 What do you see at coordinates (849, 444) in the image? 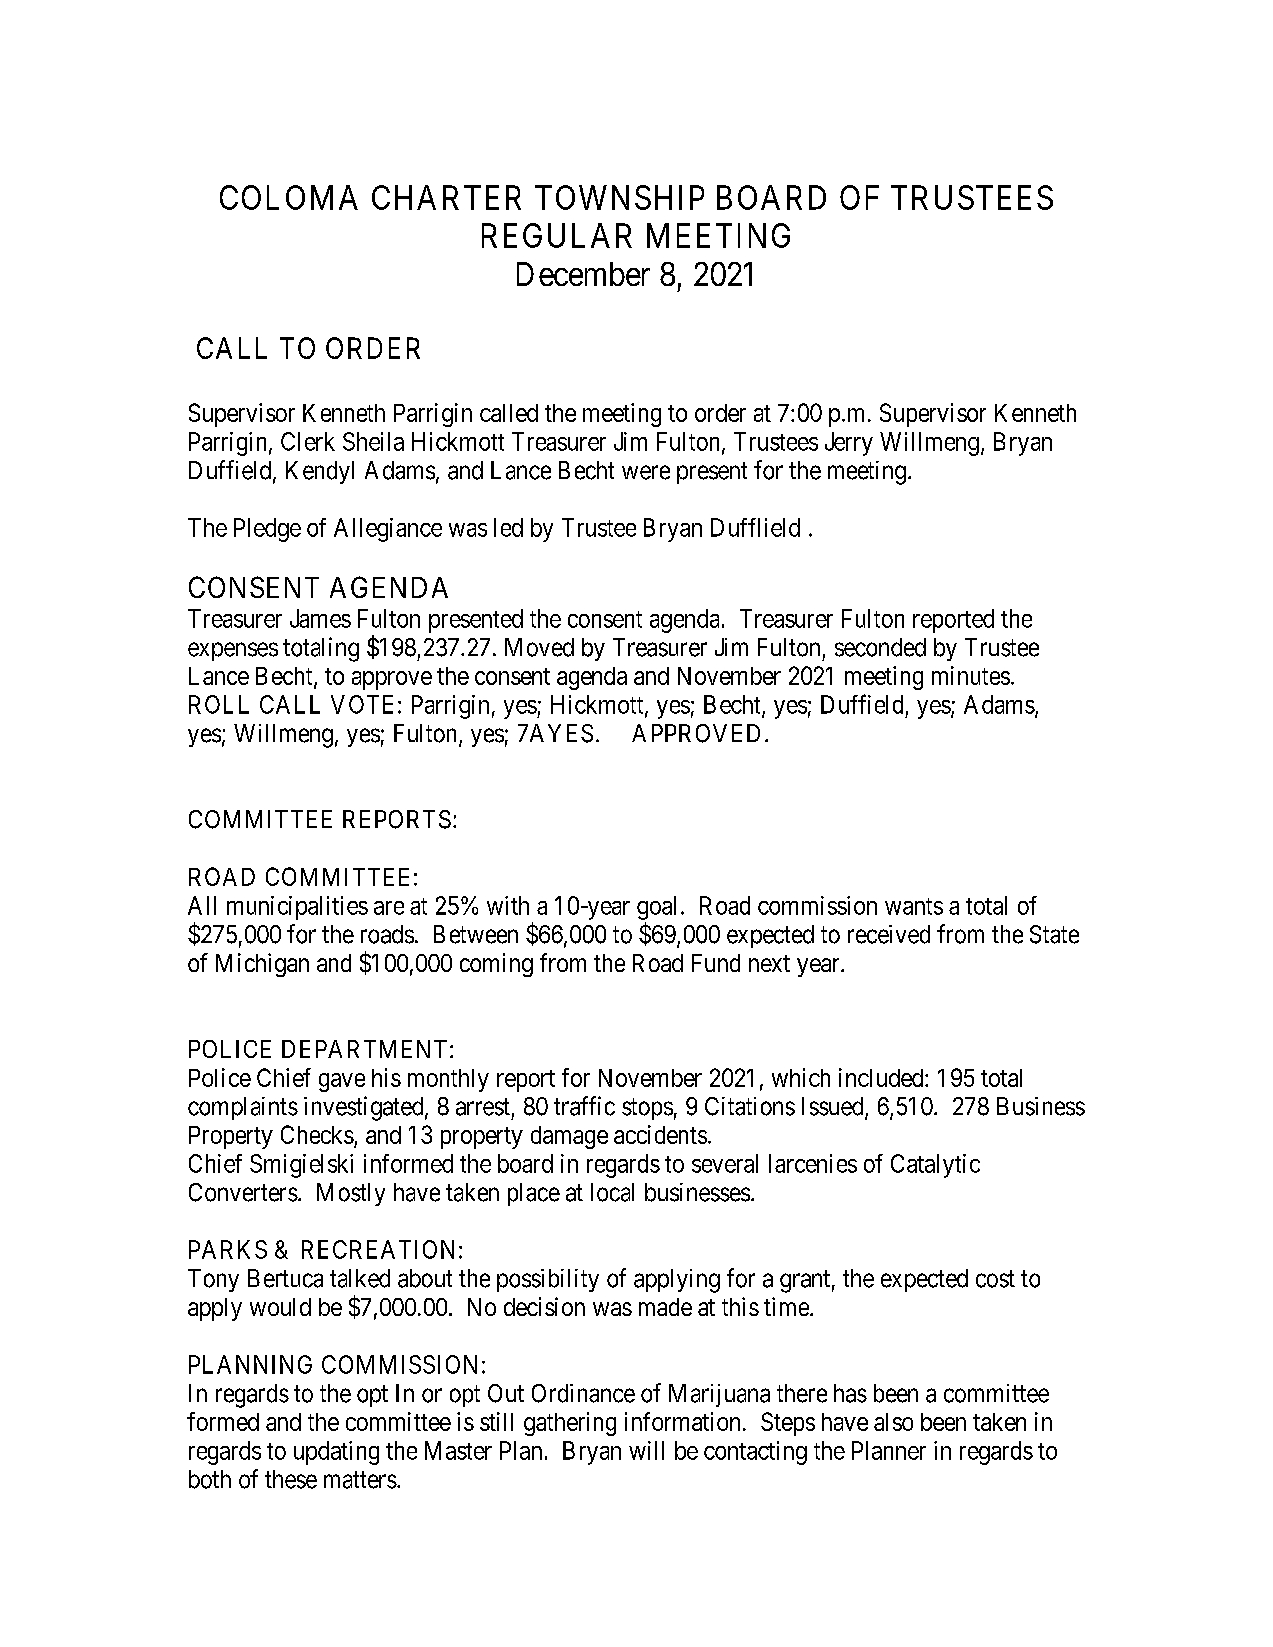
I see `Jerry` at bounding box center [849, 444].
